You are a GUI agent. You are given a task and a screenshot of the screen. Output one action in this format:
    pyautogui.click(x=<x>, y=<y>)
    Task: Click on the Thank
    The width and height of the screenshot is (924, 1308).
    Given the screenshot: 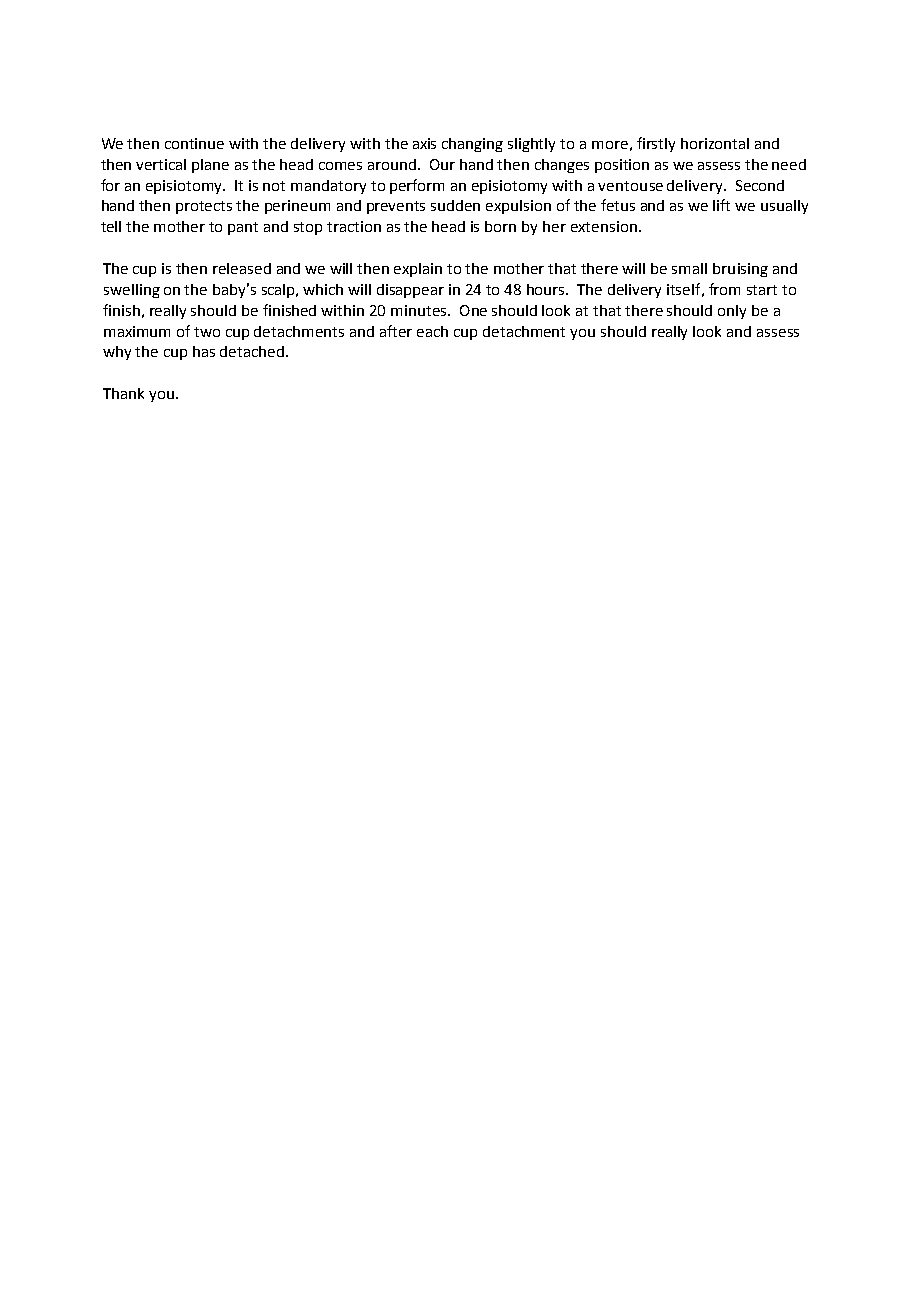 What is the action you would take?
    pyautogui.click(x=123, y=393)
